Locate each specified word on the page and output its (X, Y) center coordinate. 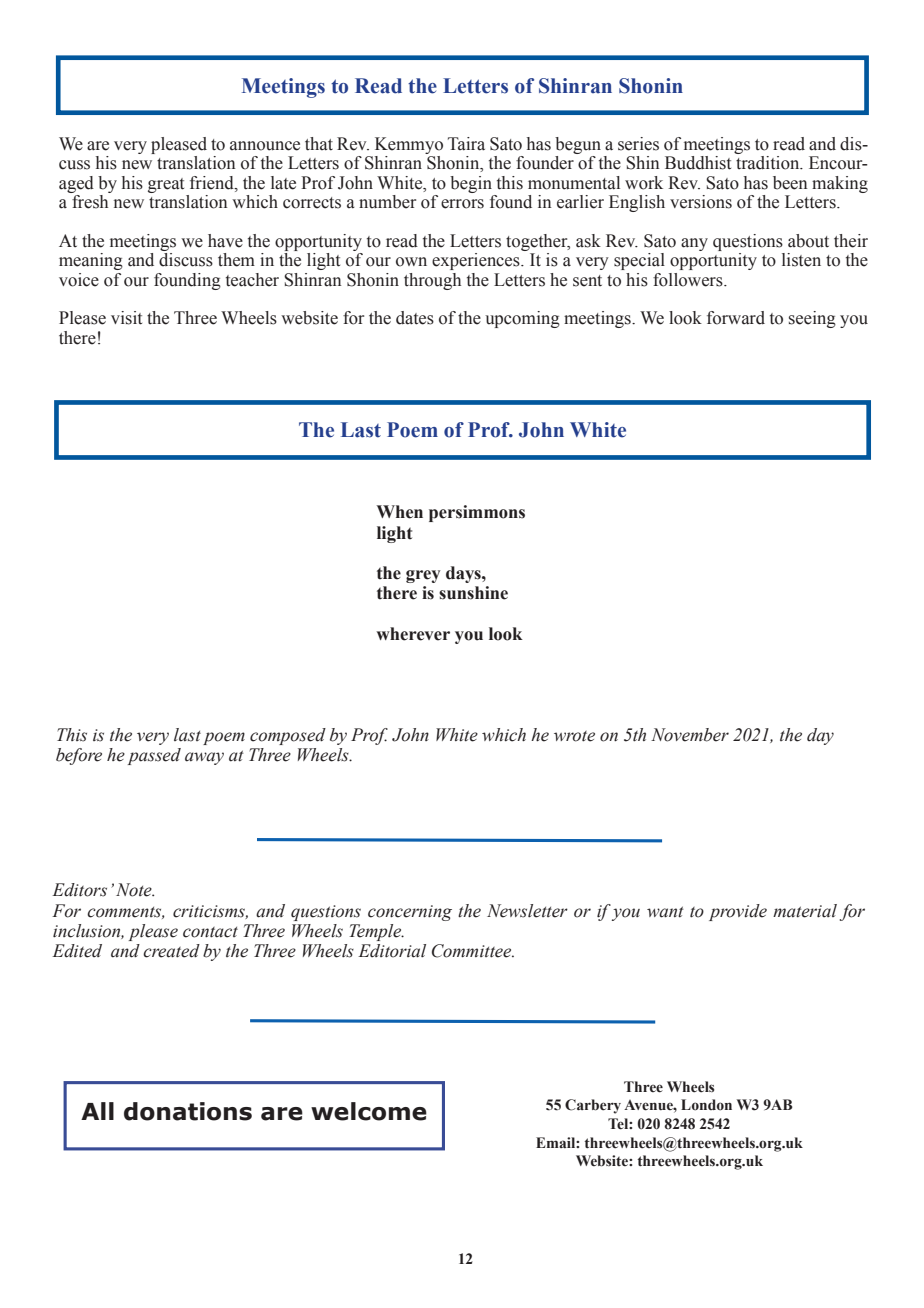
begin (471, 184)
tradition (768, 161)
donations (188, 1111)
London (706, 1105)
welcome (369, 1111)
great (166, 185)
